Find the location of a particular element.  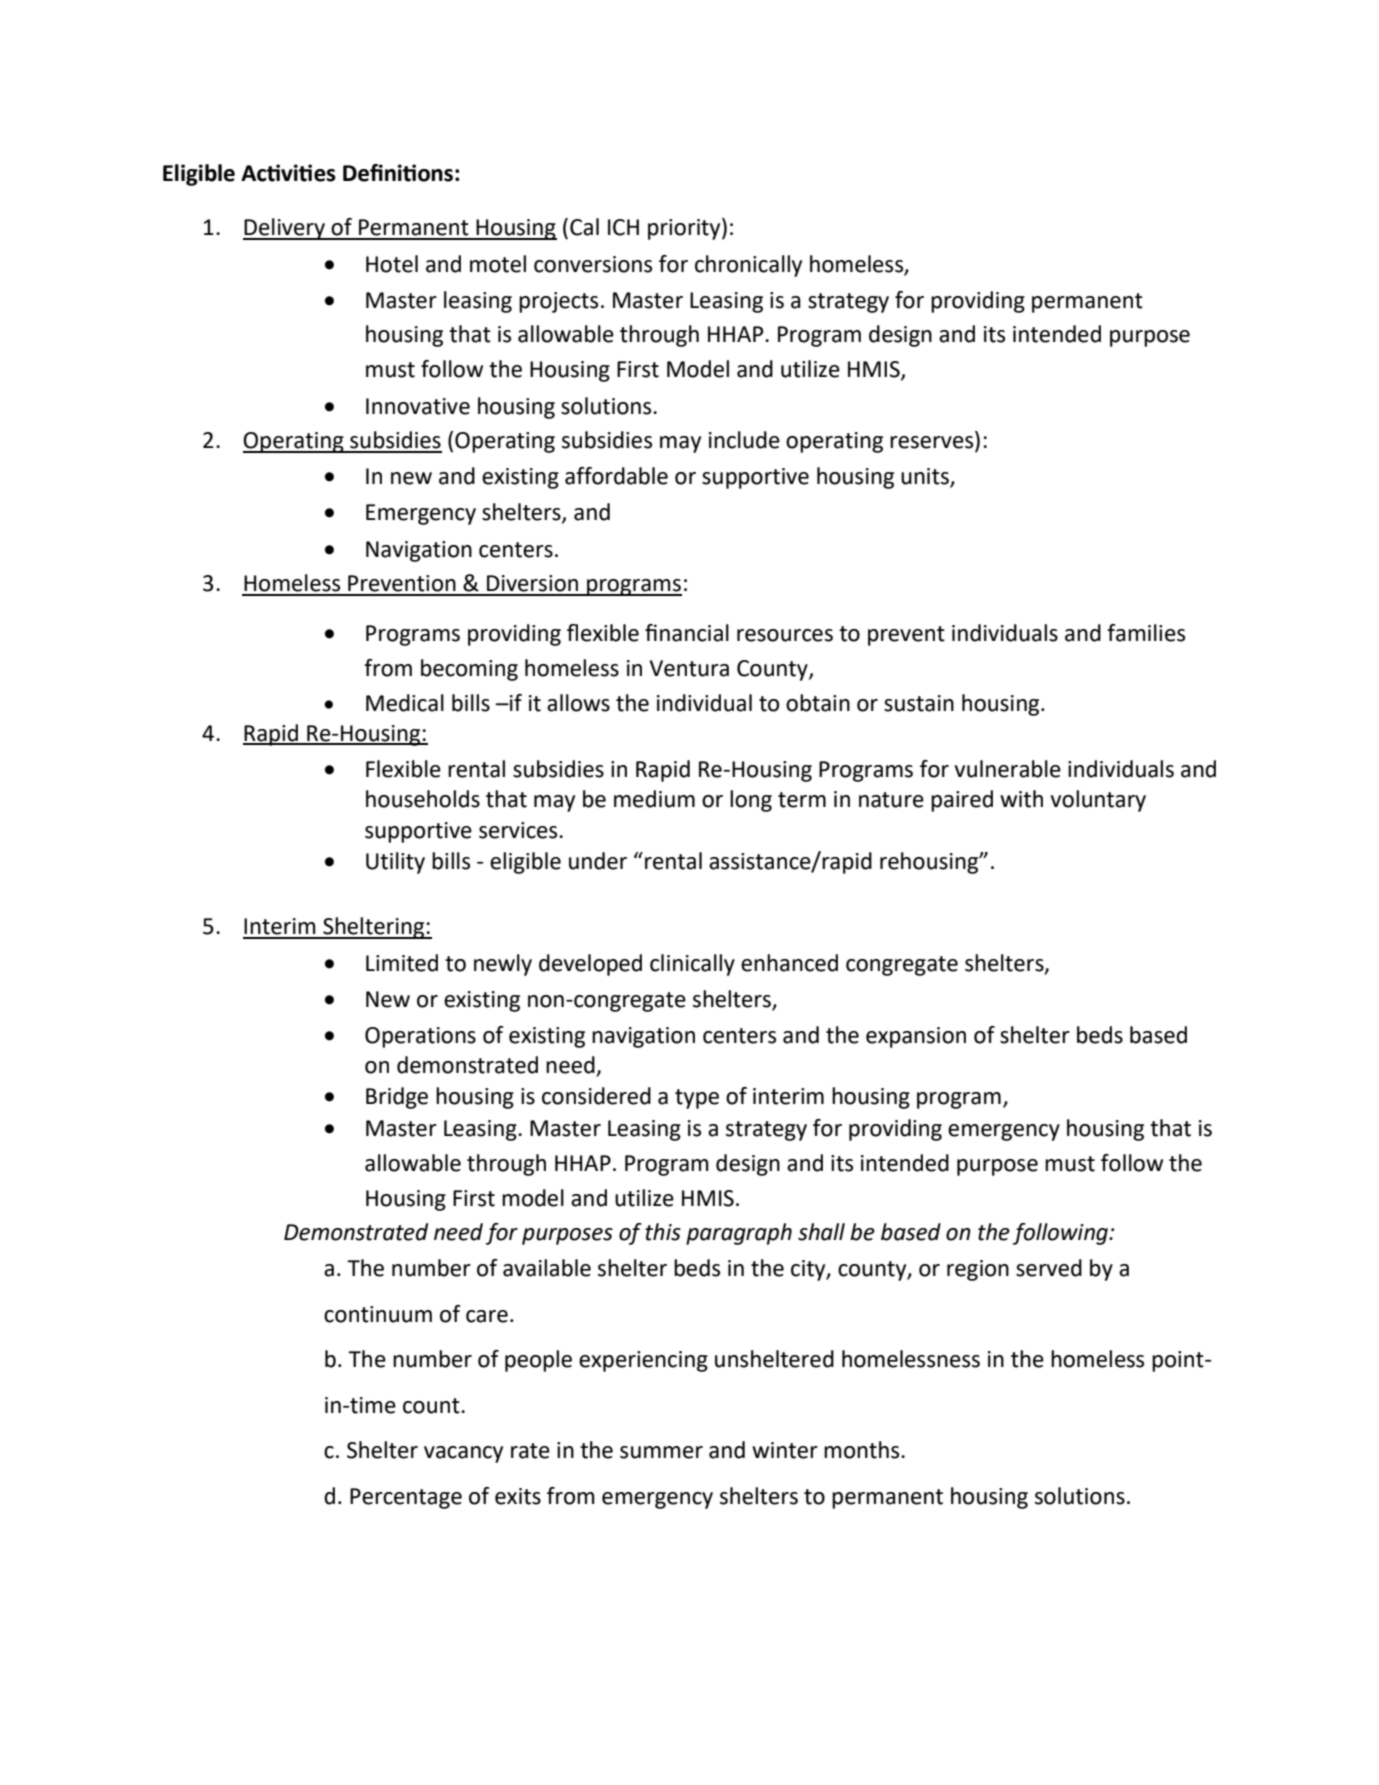

Definitions is located at coordinates (398, 173).
